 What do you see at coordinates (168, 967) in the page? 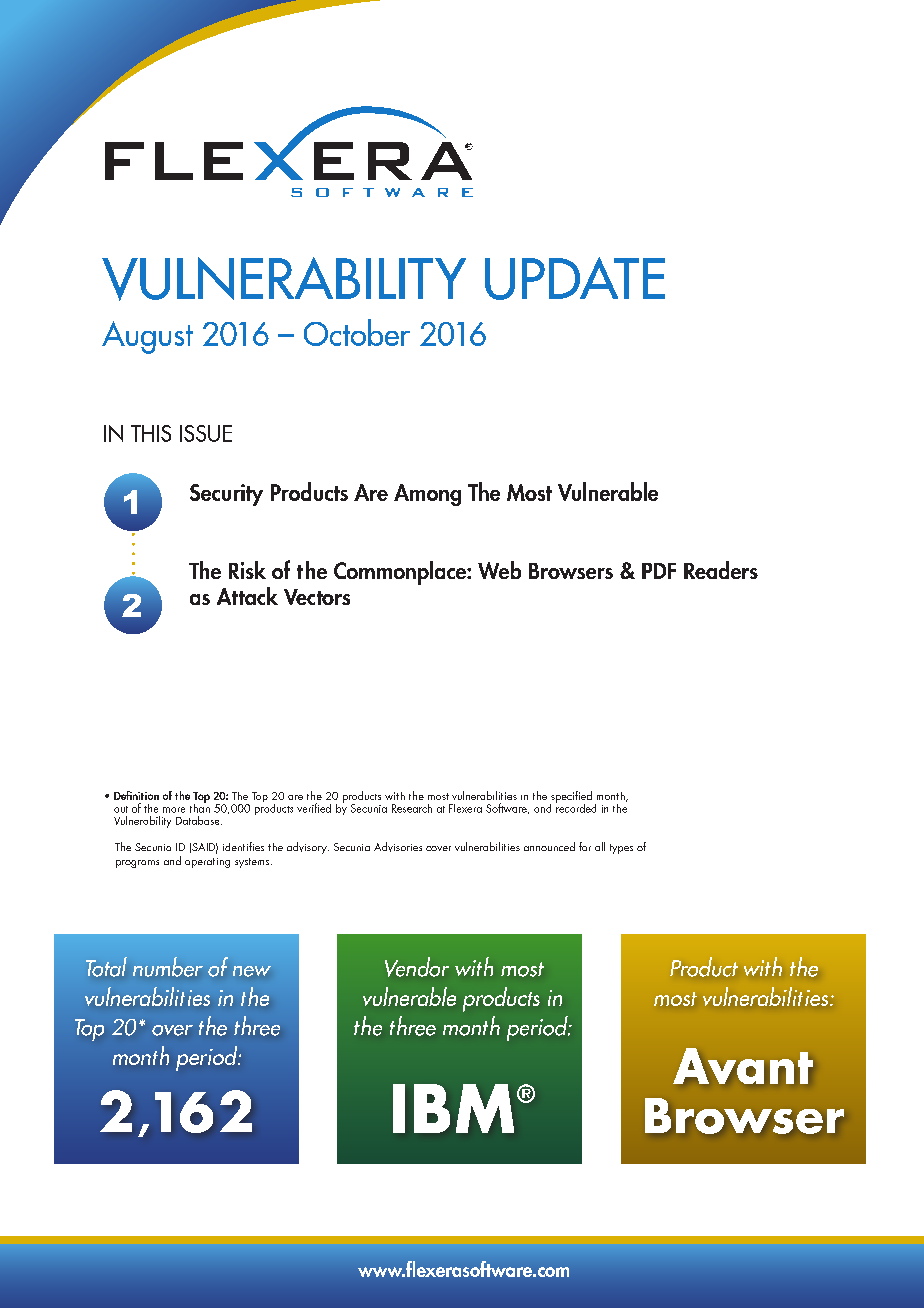
I see `number` at bounding box center [168, 967].
